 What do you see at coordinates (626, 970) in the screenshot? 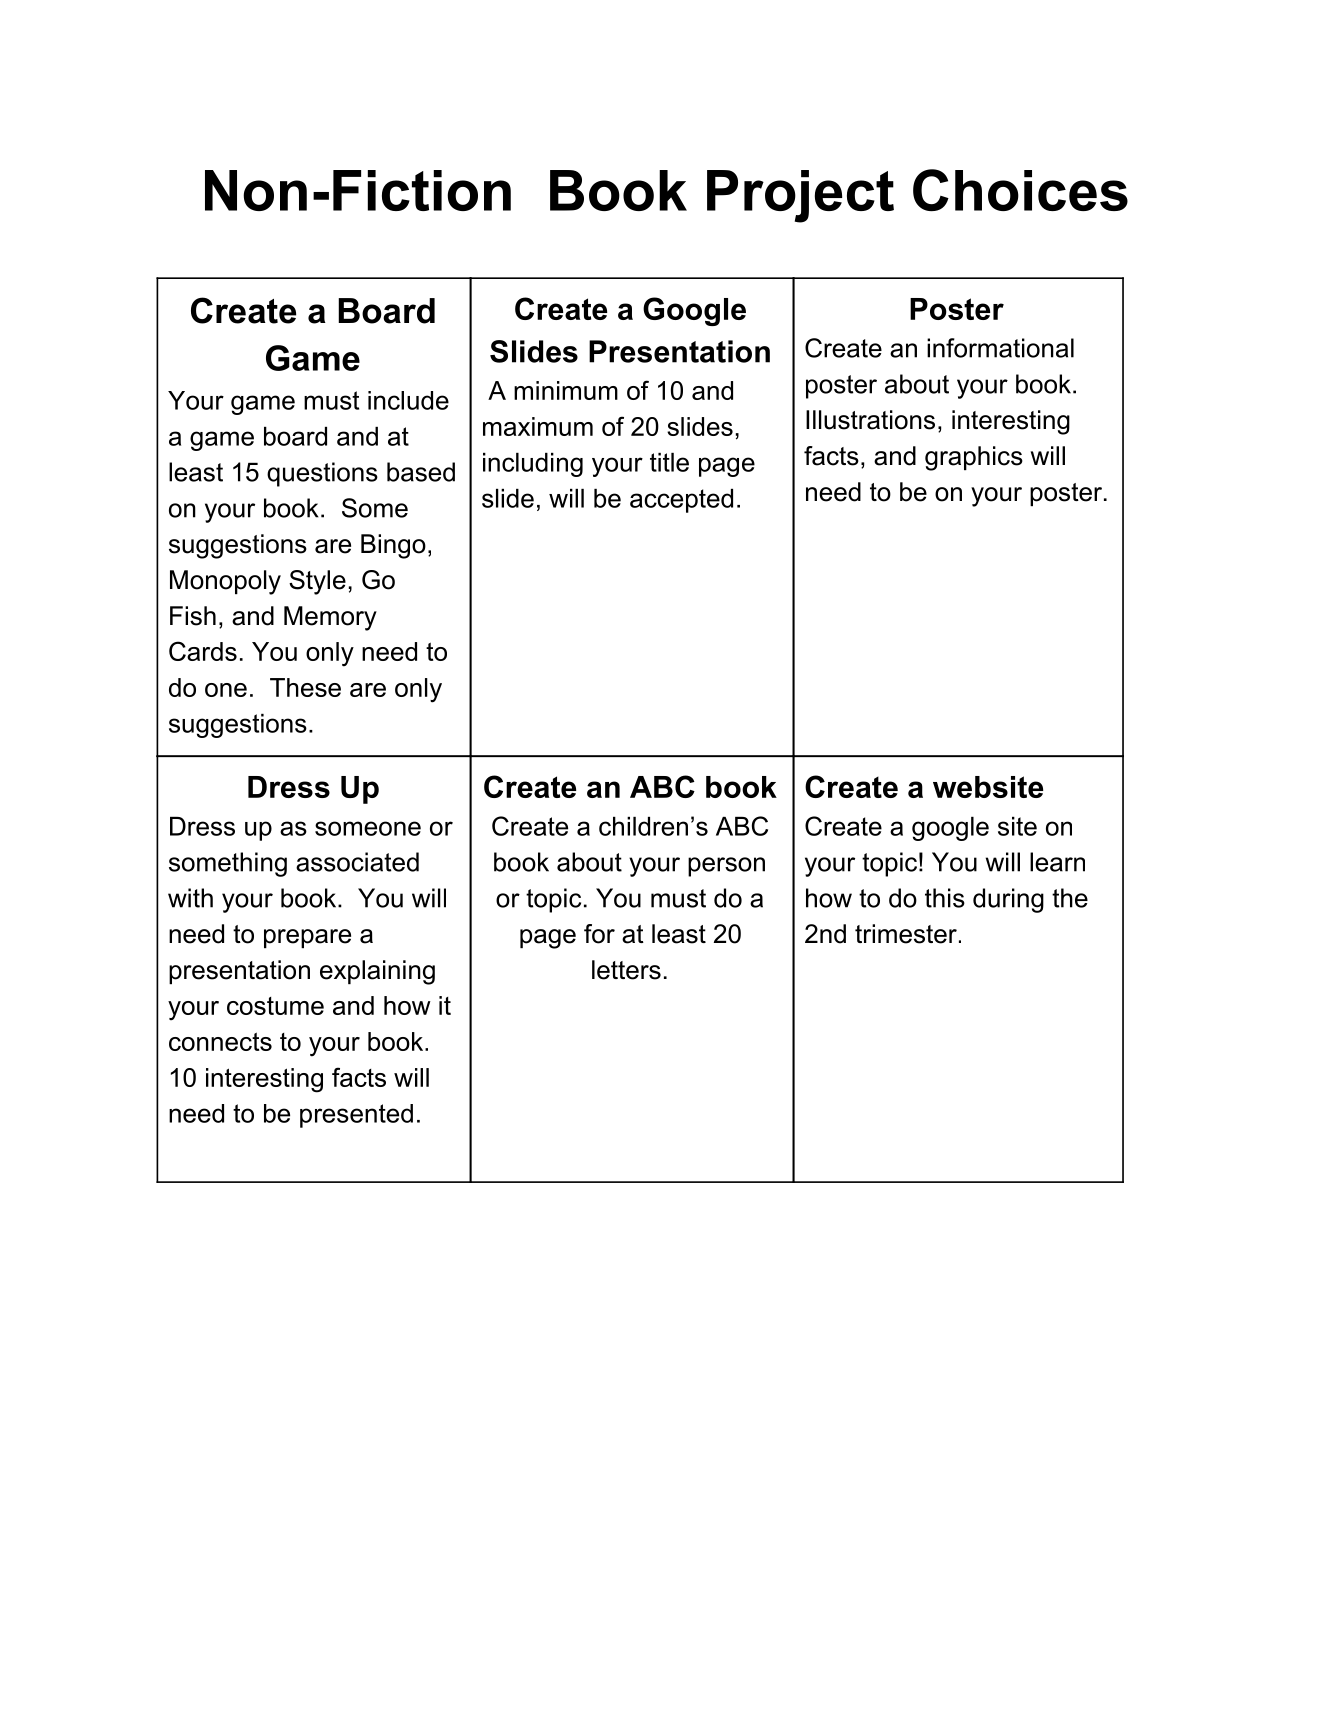
I see `letters` at bounding box center [626, 970].
